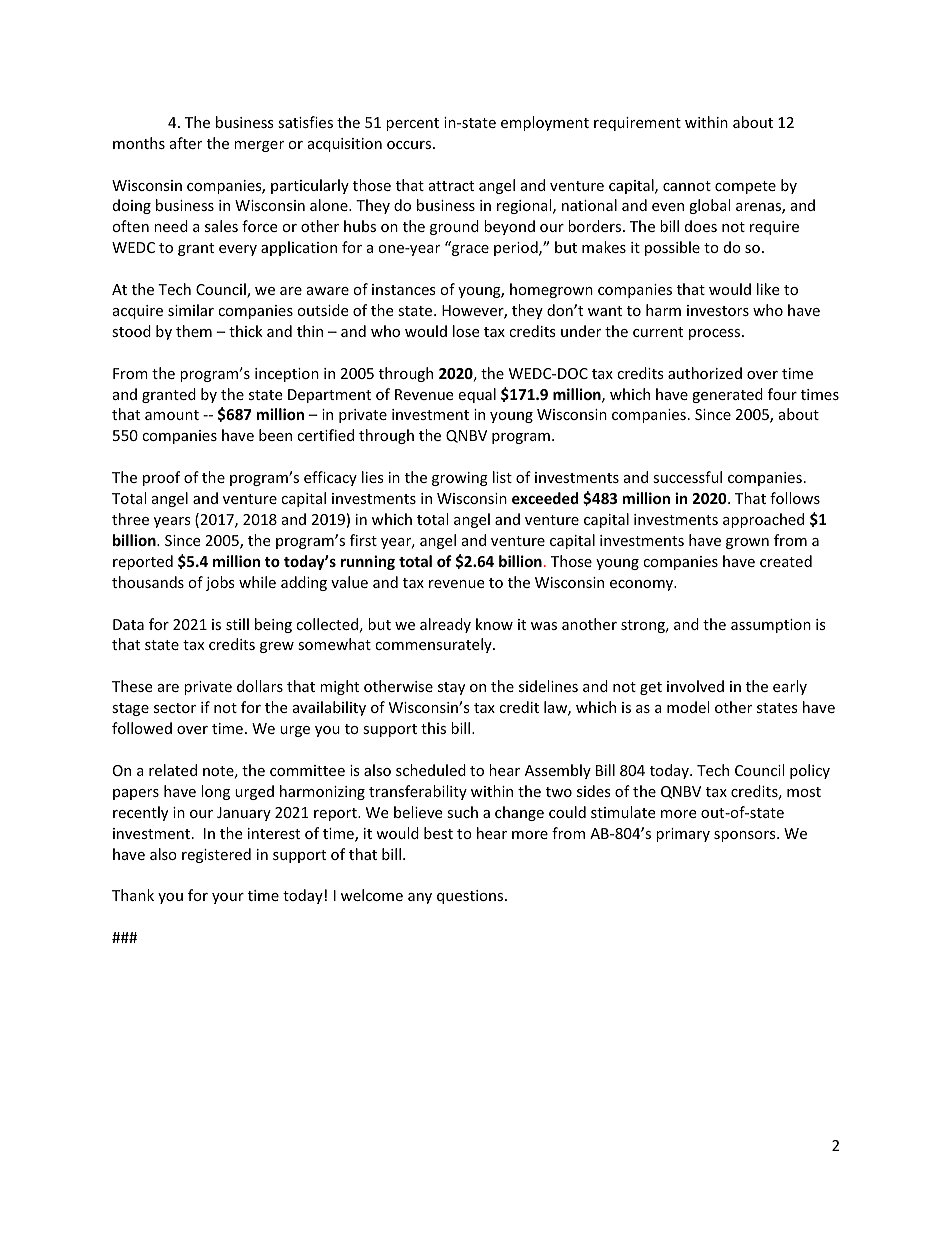 The height and width of the screenshot is (1233, 952). What do you see at coordinates (745, 187) in the screenshot?
I see `compete` at bounding box center [745, 187].
